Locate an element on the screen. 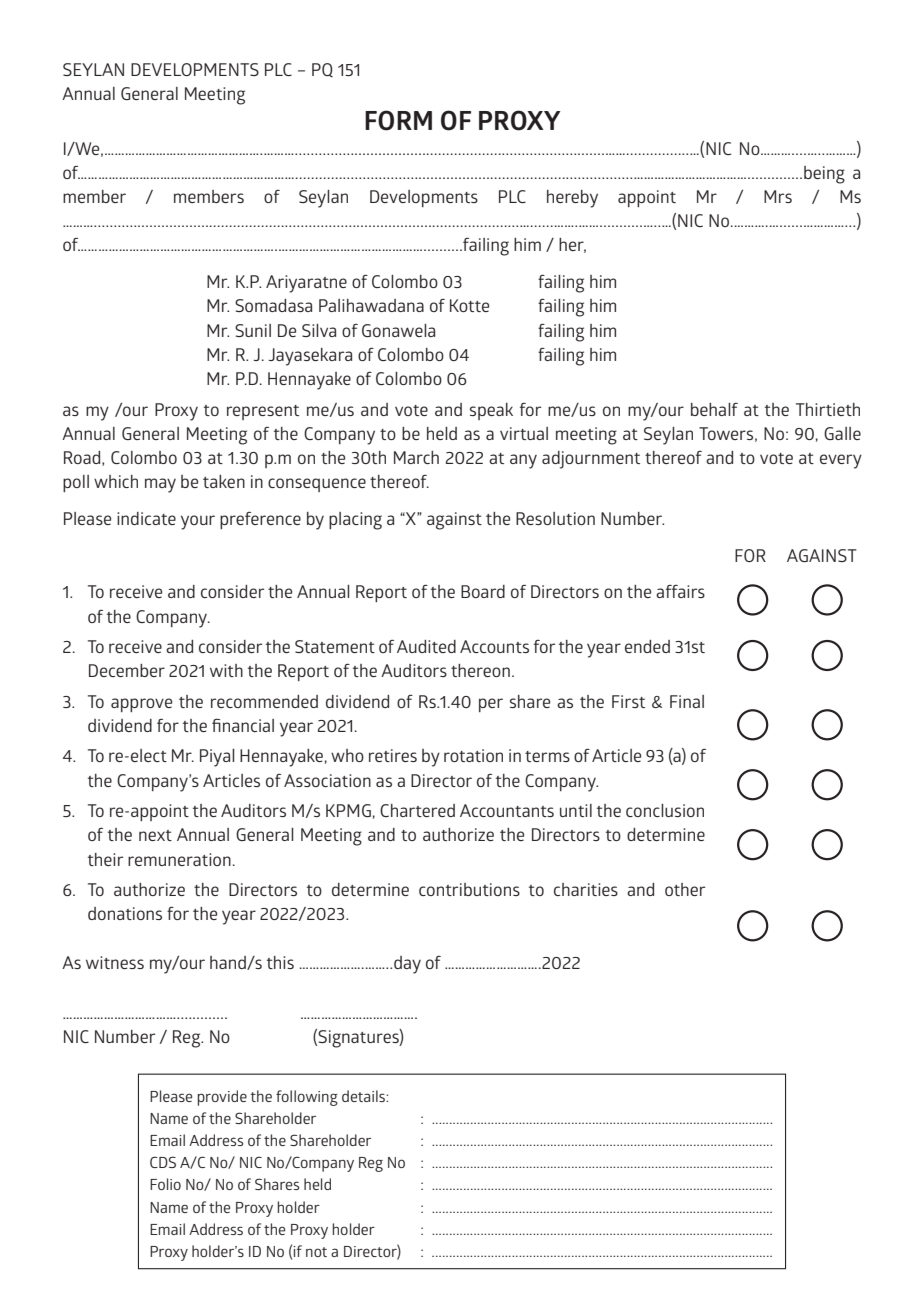  Final is located at coordinates (687, 701).
